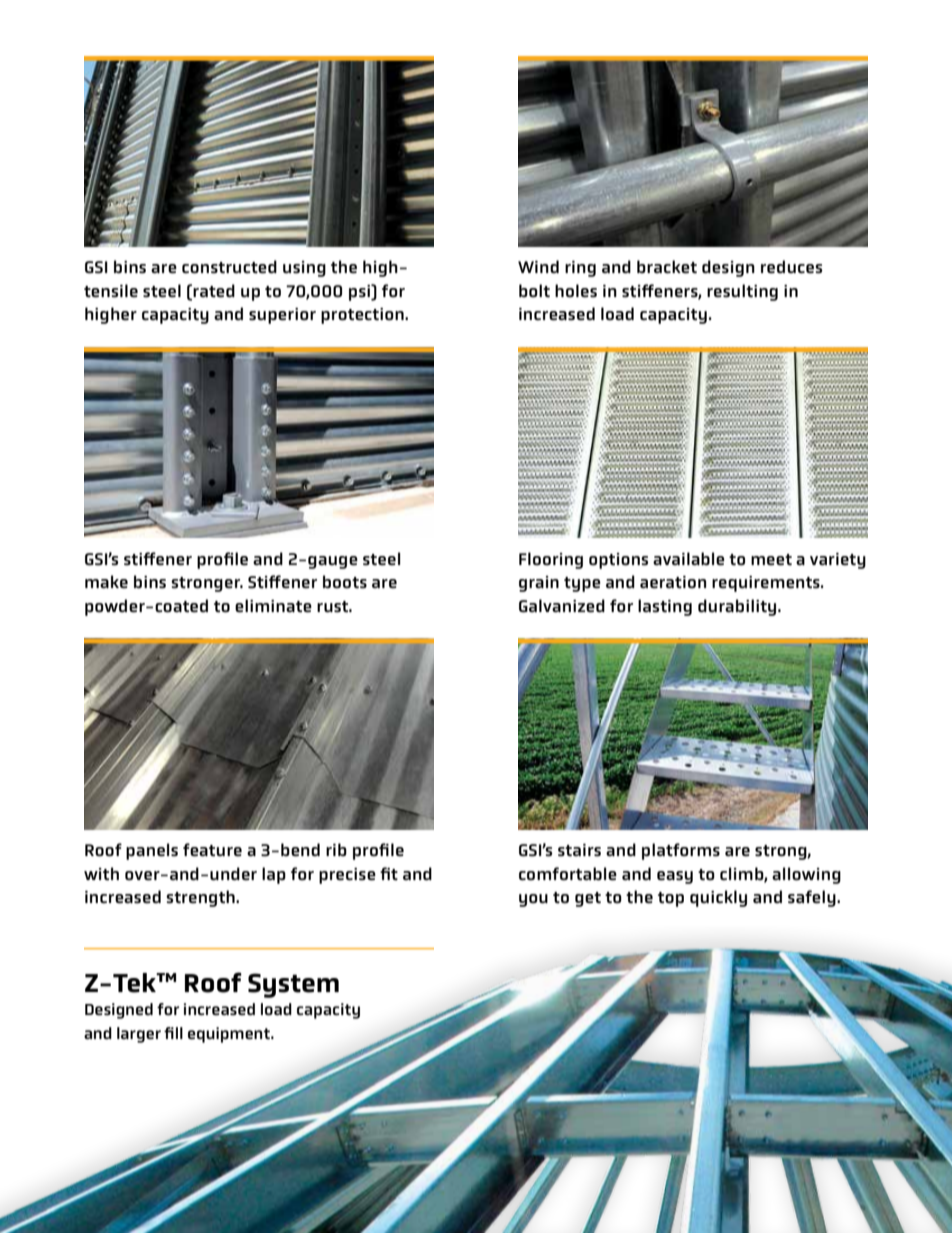 Image resolution: width=952 pixels, height=1233 pixels. What do you see at coordinates (293, 985) in the image?
I see `System` at bounding box center [293, 985].
